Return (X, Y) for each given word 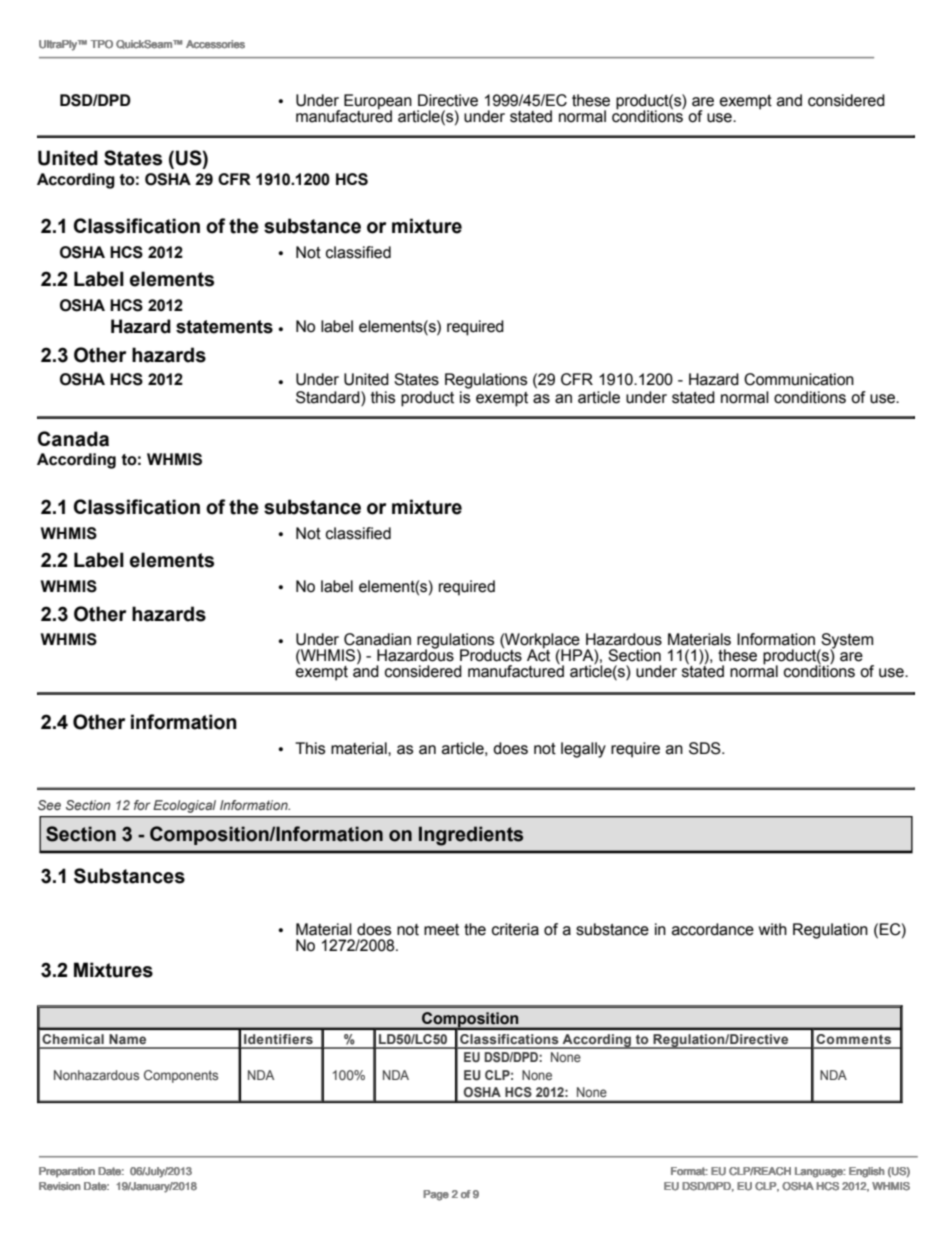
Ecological (184, 806)
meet (441, 930)
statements (224, 327)
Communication (799, 379)
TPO (101, 44)
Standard (329, 397)
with (773, 929)
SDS (706, 748)
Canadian (377, 639)
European (378, 102)
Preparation (67, 1172)
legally (583, 750)
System (846, 642)
